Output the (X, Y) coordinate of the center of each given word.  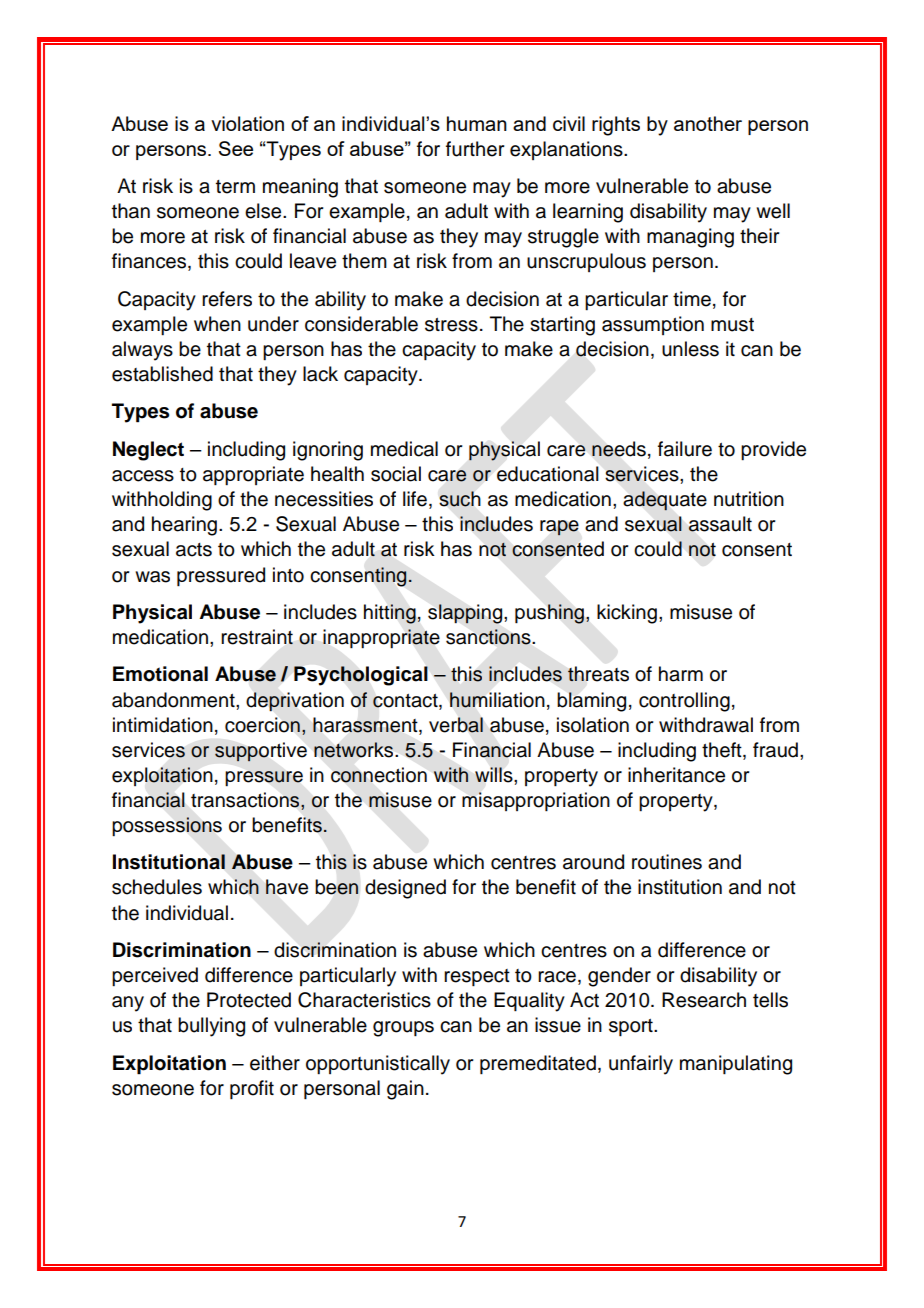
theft (723, 751)
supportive (261, 752)
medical (404, 449)
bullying (211, 1027)
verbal (456, 725)
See (236, 148)
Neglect (148, 451)
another (708, 123)
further (475, 149)
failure (685, 449)
